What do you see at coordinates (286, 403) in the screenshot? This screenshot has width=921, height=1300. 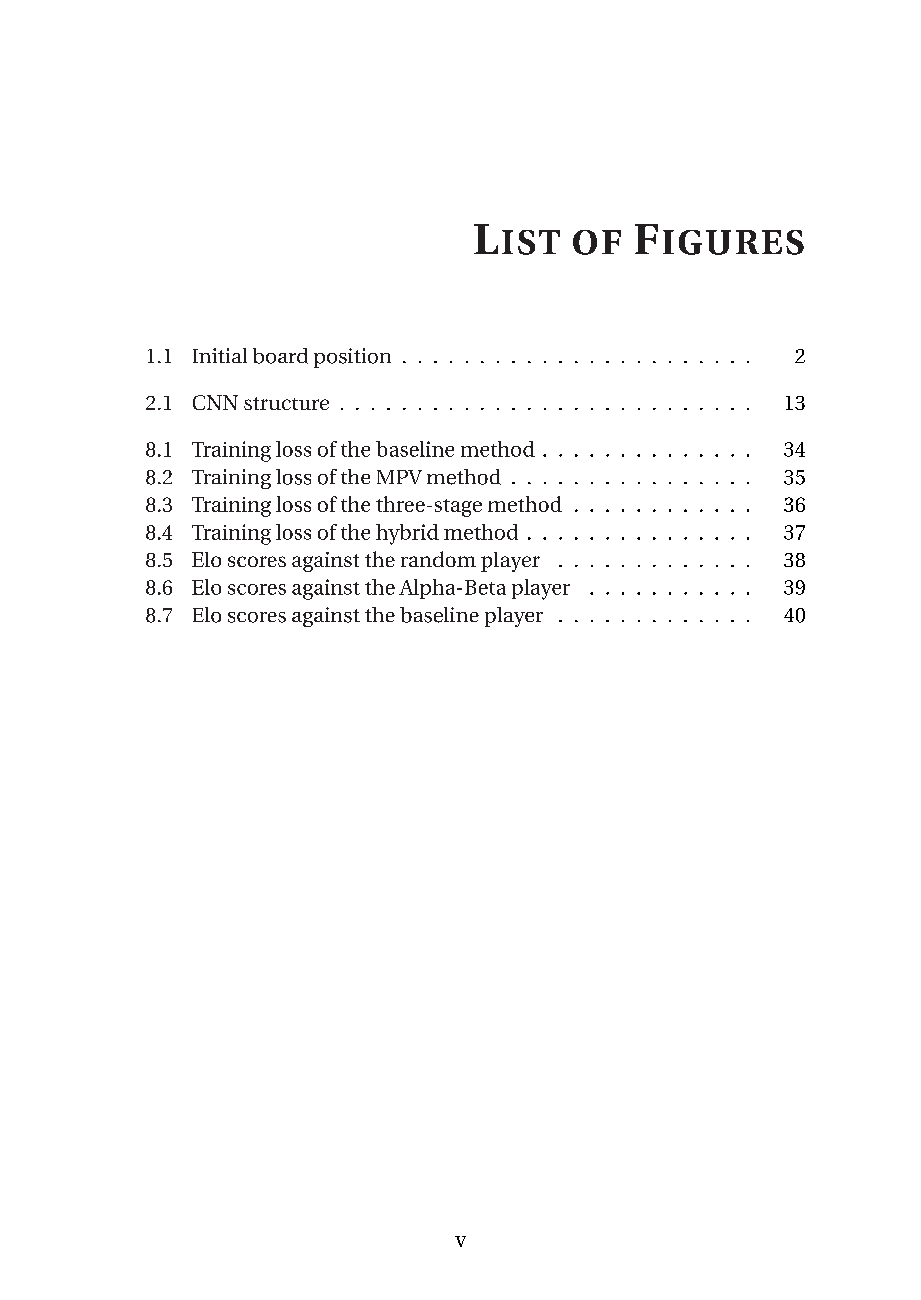 I see `structure` at bounding box center [286, 403].
